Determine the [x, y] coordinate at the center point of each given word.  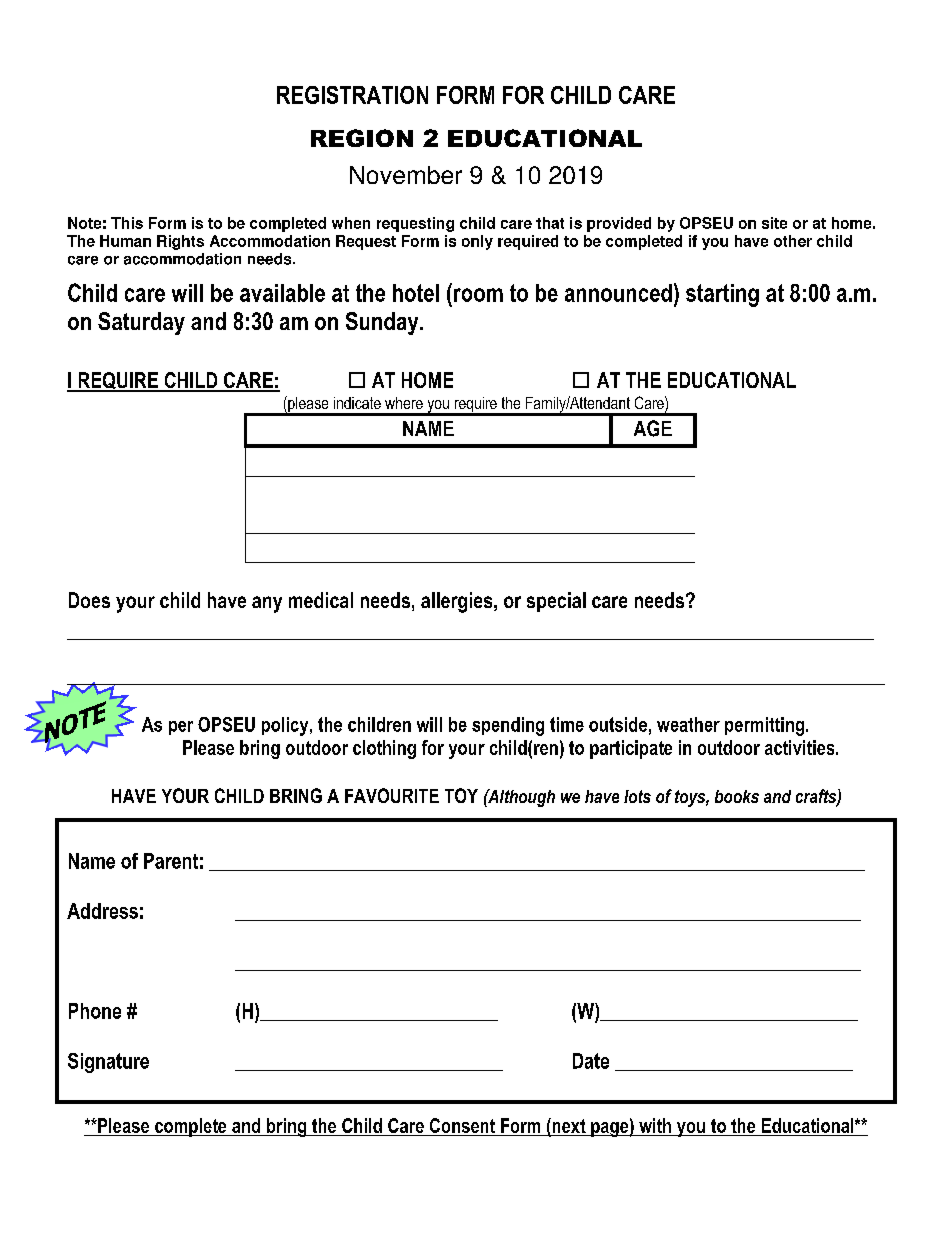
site [774, 223]
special [556, 602]
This [127, 223]
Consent [462, 1127]
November [406, 175]
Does [89, 600]
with [655, 1127]
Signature [108, 1063]
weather [688, 724]
